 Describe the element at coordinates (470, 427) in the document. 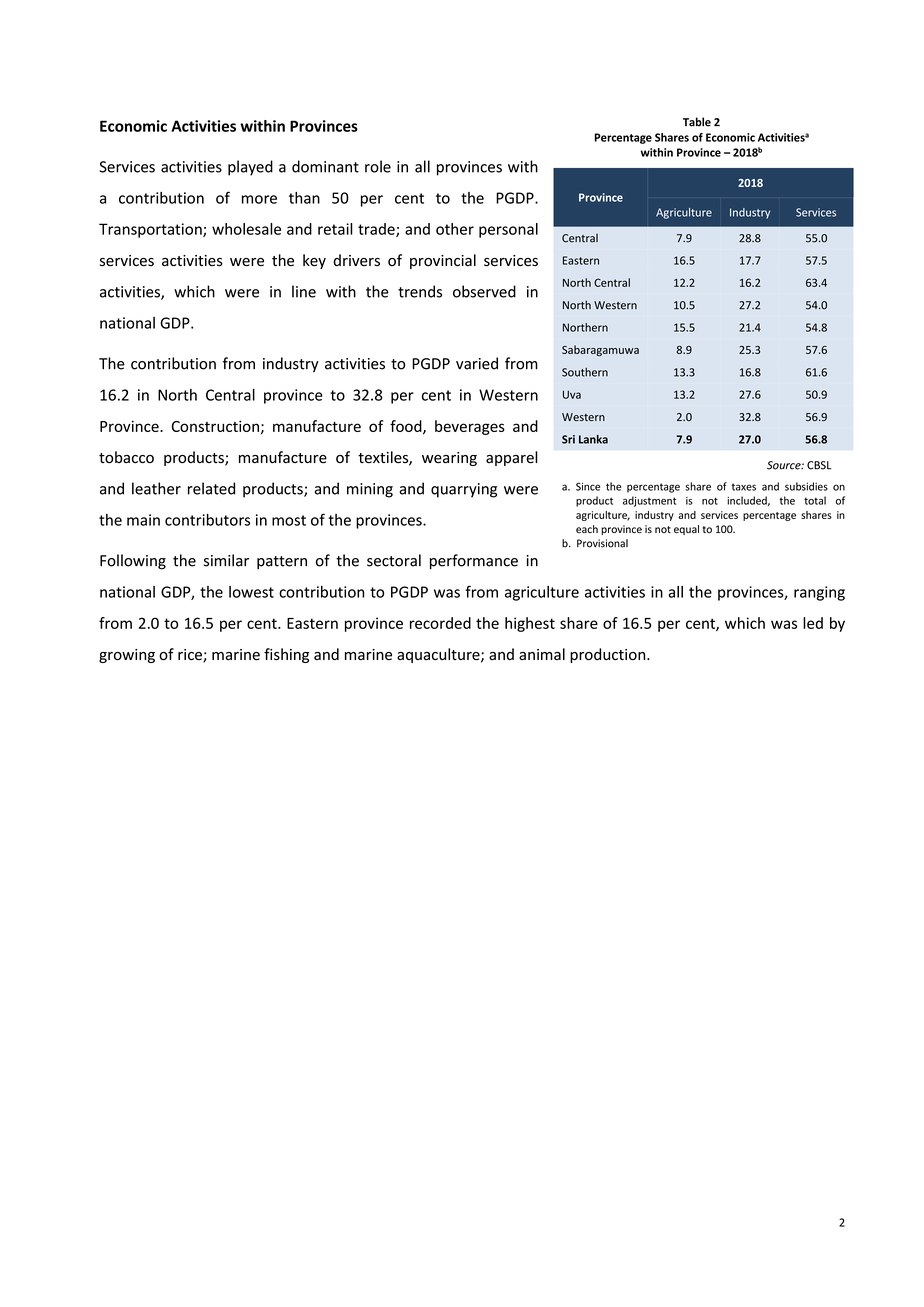

I see `beverages` at that location.
